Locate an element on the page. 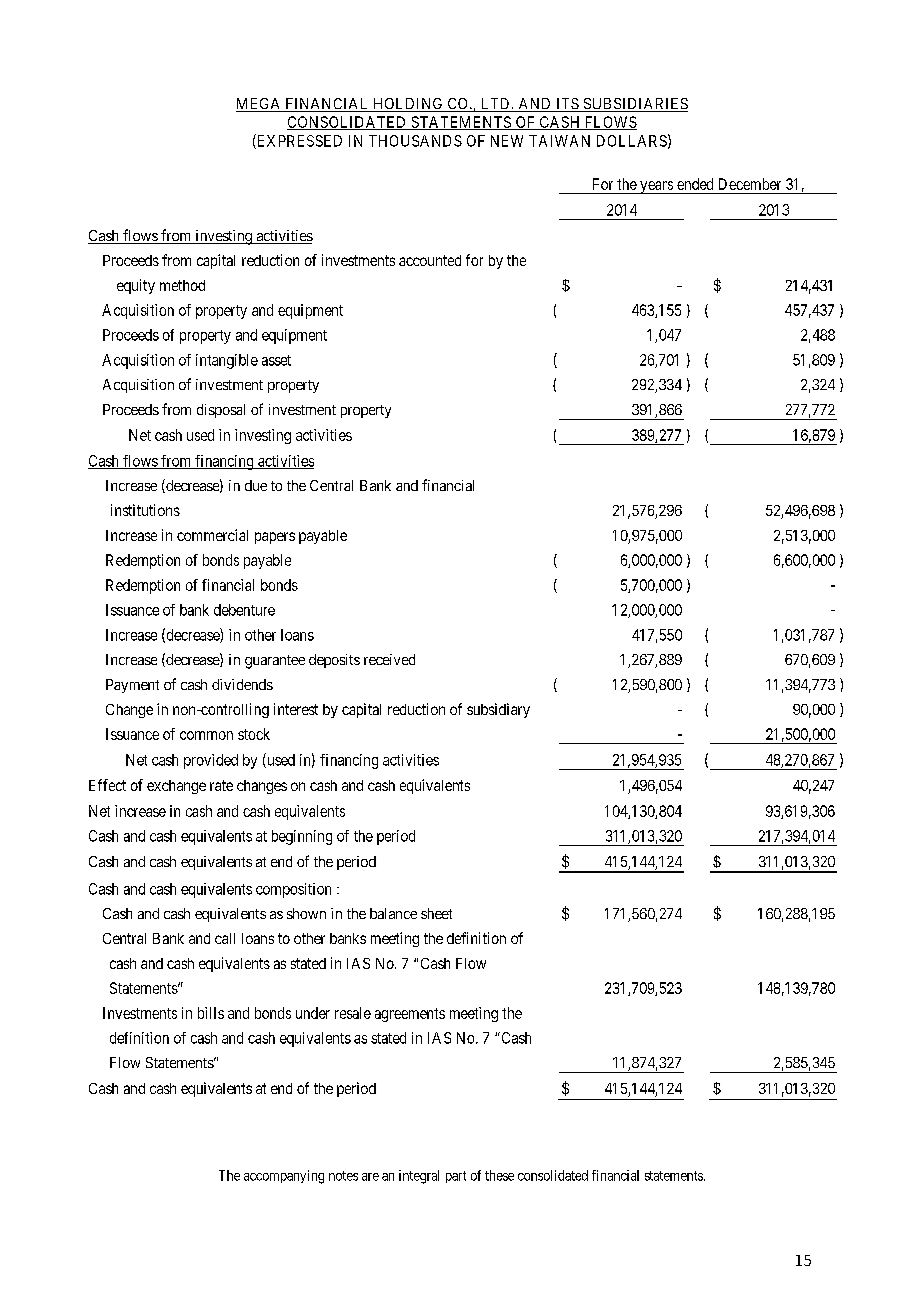 Image resolution: width=924 pixels, height=1308 pixels. subsidiary is located at coordinates (498, 710).
